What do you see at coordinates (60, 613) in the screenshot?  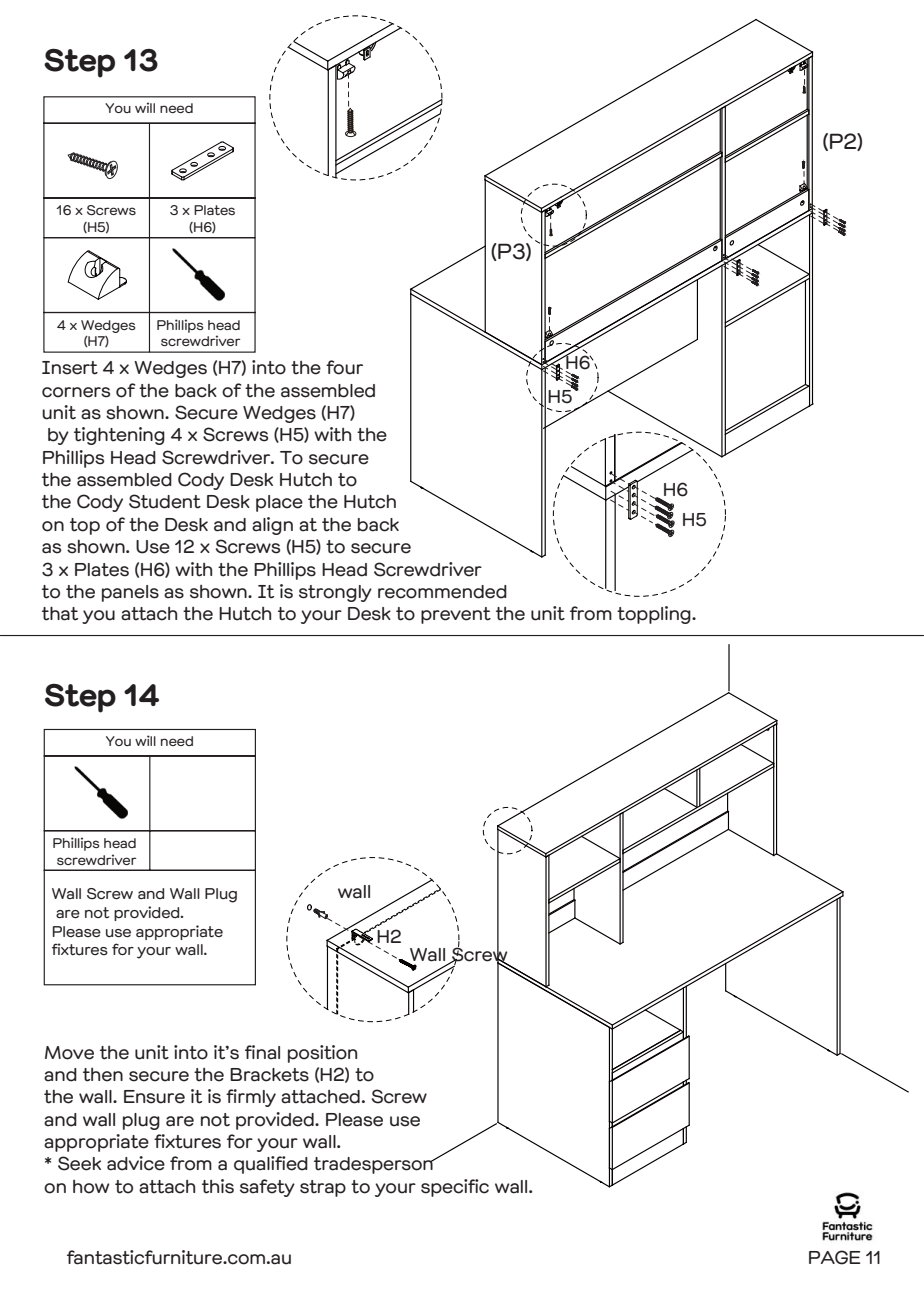 I see `that` at bounding box center [60, 613].
